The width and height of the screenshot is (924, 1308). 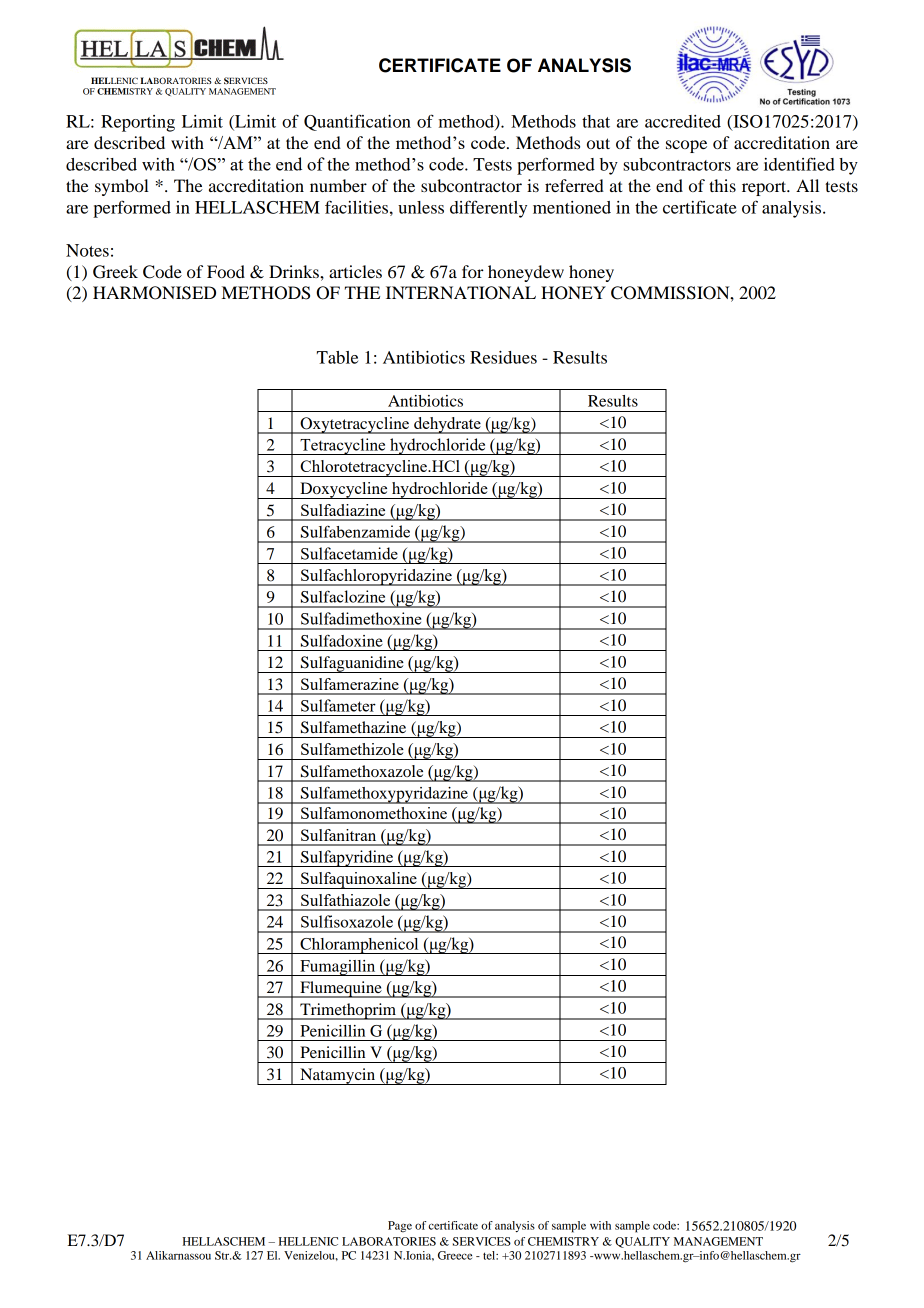 I want to click on dehydrate, so click(x=447, y=425).
